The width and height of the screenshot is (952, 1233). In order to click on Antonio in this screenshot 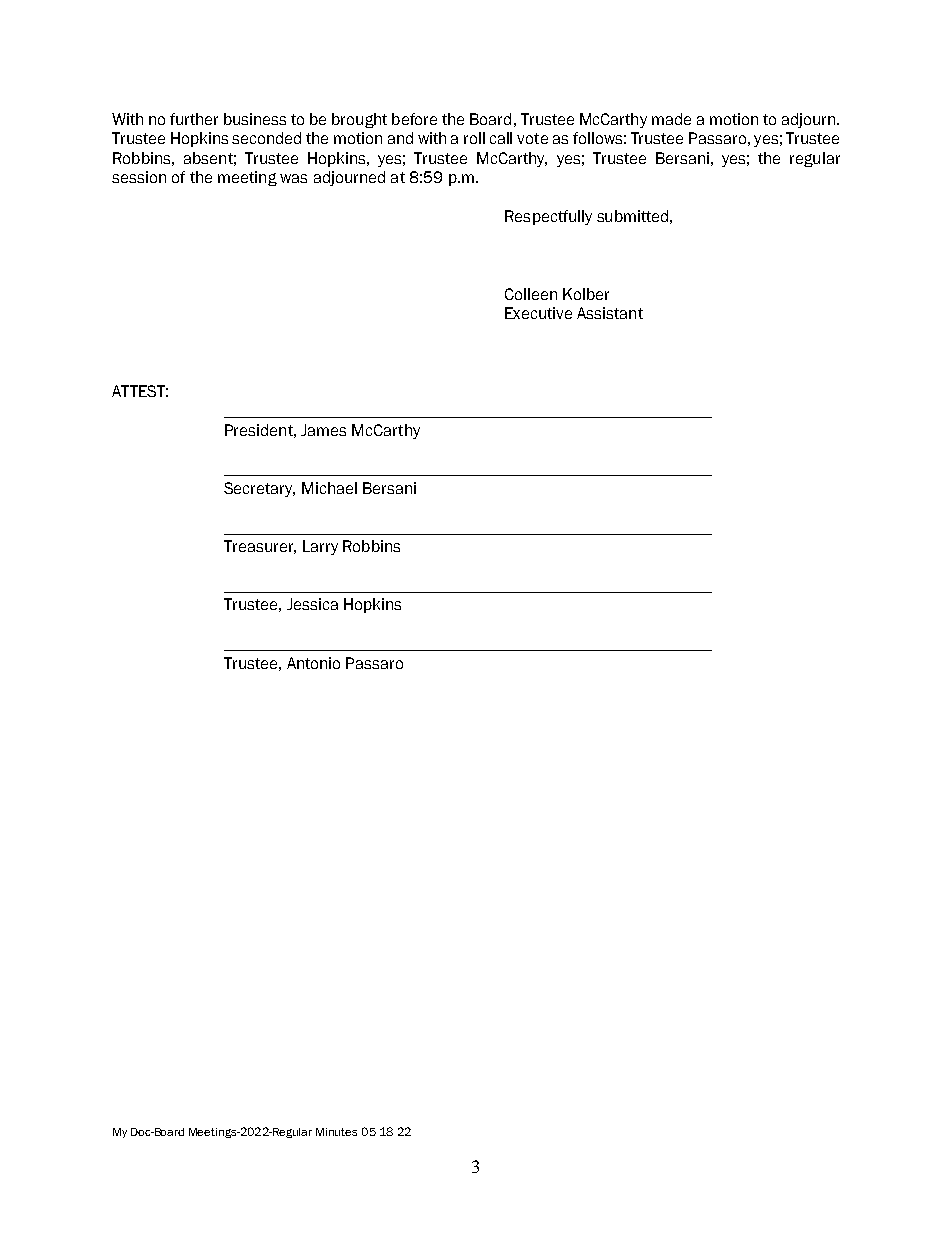, I will do `click(313, 663)`.
